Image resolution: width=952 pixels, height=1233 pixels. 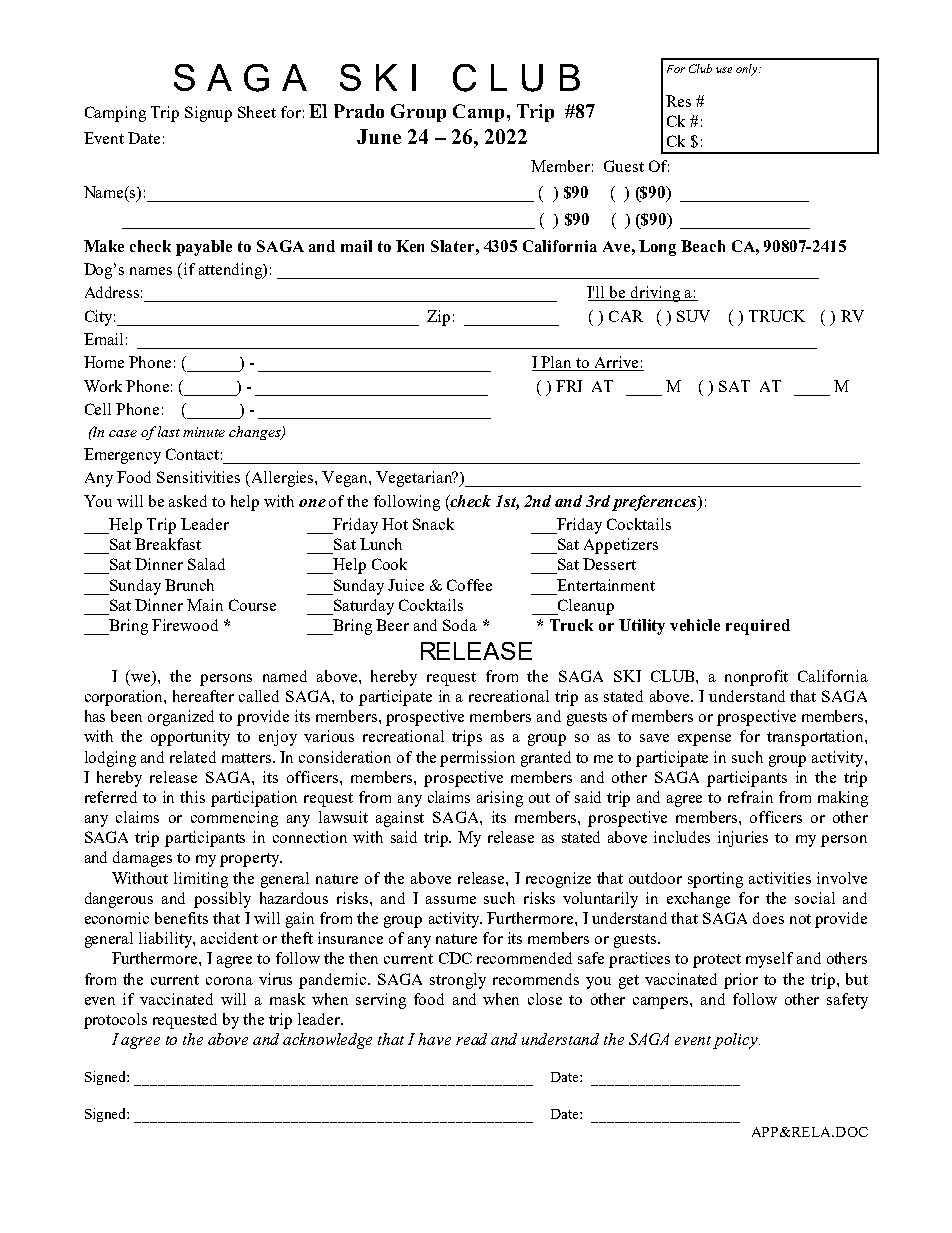 I want to click on only, so click(x=748, y=70).
